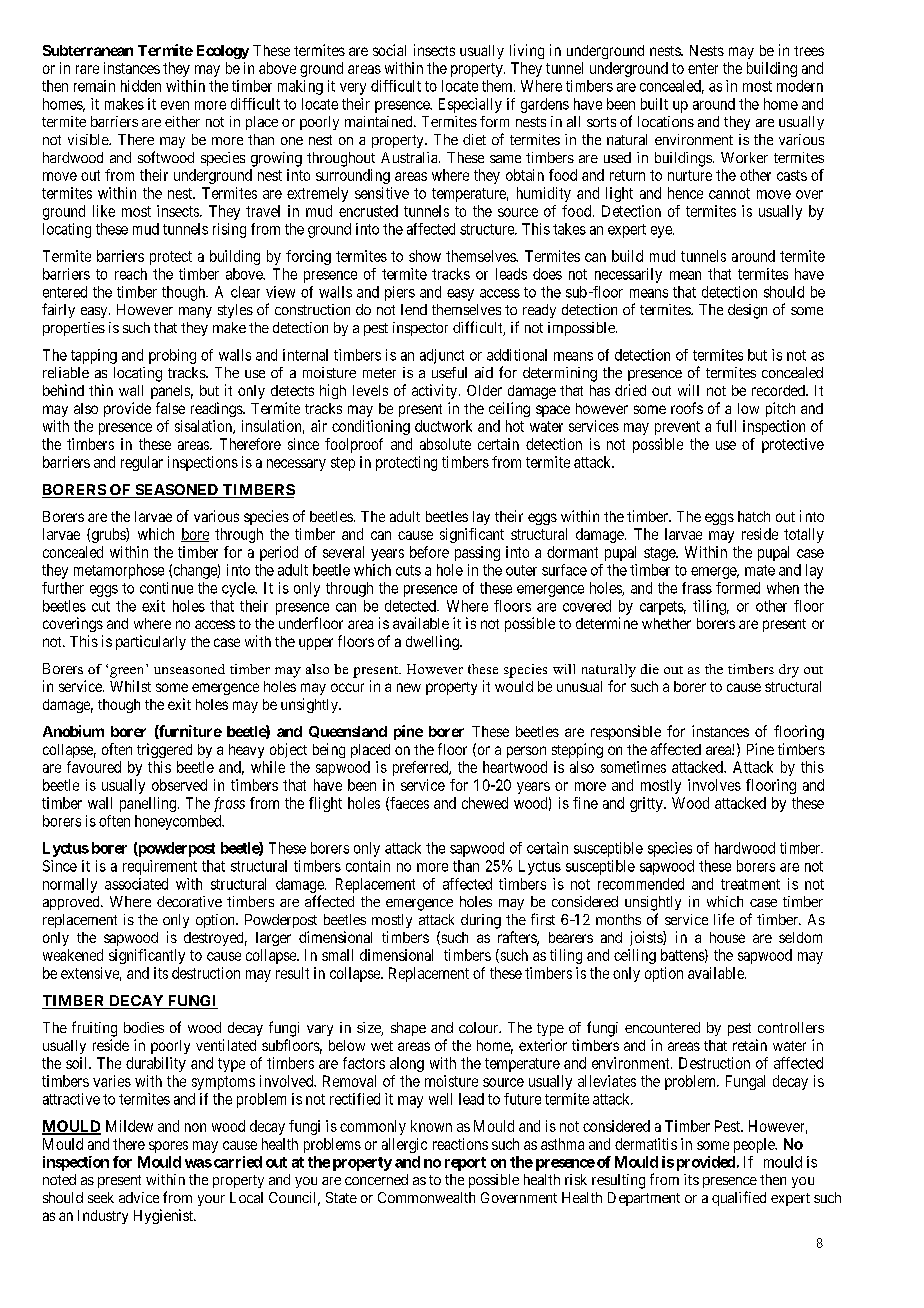  What do you see at coordinates (141, 86) in the document?
I see `hidden` at bounding box center [141, 86].
